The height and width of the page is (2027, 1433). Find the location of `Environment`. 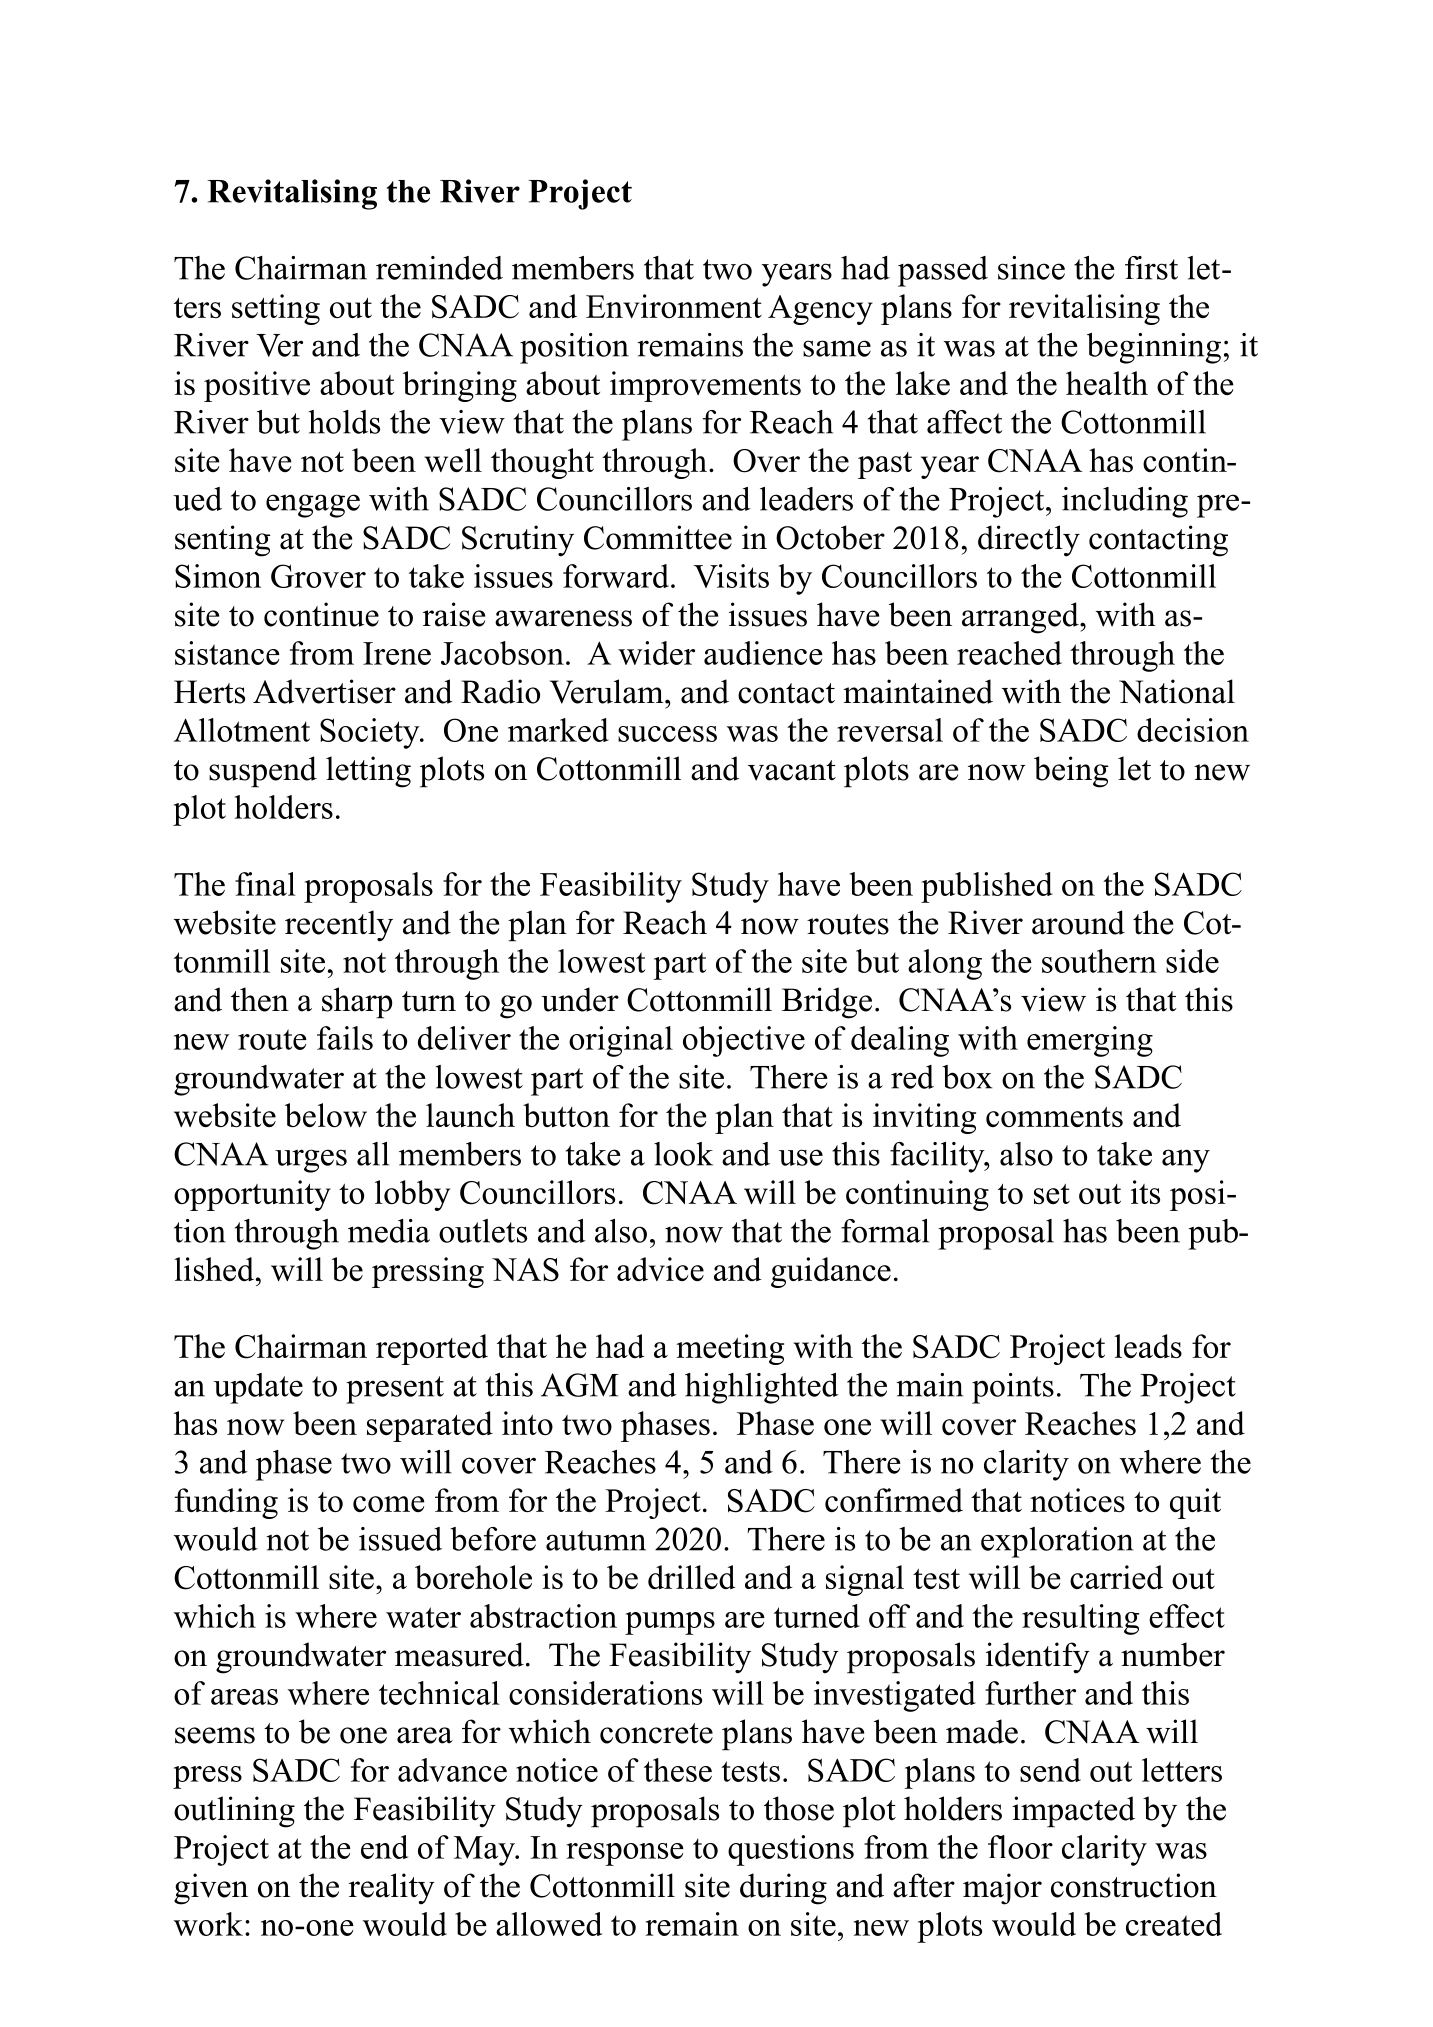

Environment is located at coordinates (674, 306).
